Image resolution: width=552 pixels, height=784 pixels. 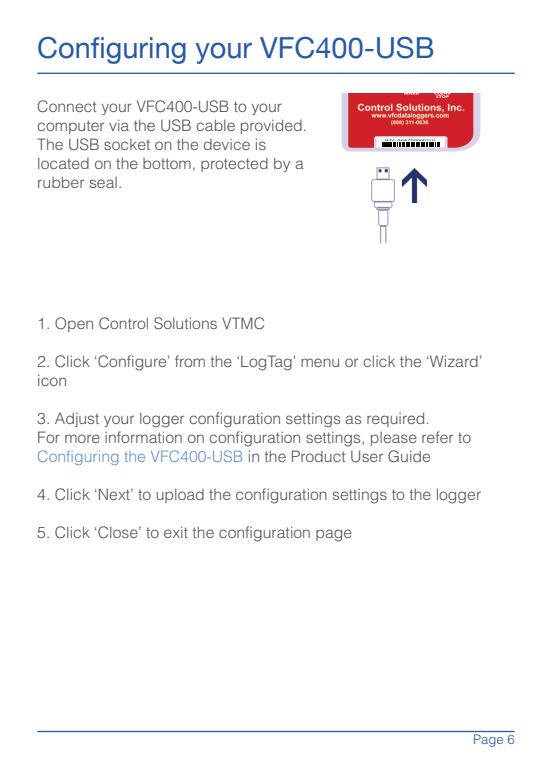 What do you see at coordinates (227, 144) in the screenshot?
I see `device` at bounding box center [227, 144].
